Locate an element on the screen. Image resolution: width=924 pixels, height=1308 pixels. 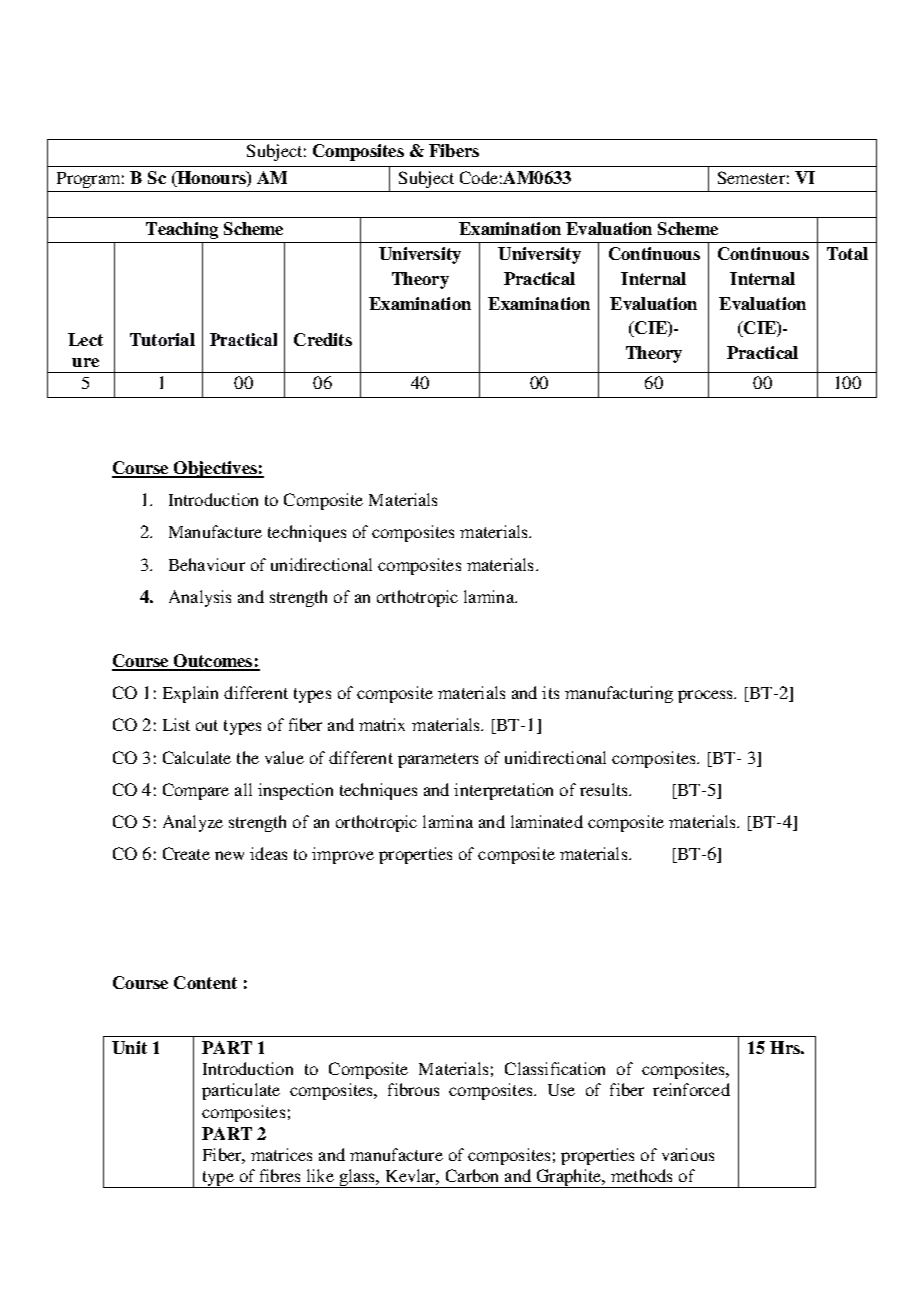
results is located at coordinates (605, 789).
